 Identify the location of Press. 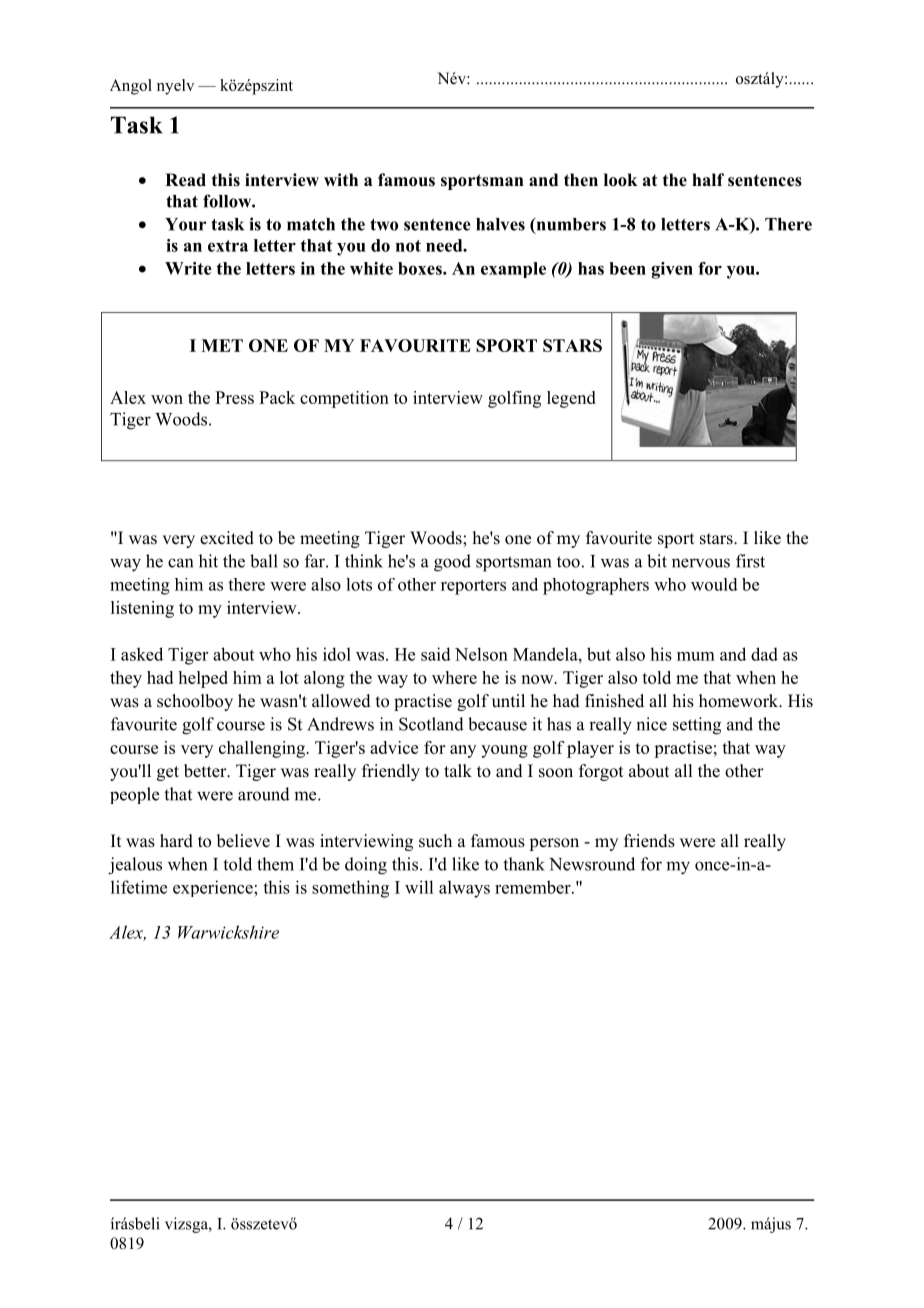
(234, 397).
